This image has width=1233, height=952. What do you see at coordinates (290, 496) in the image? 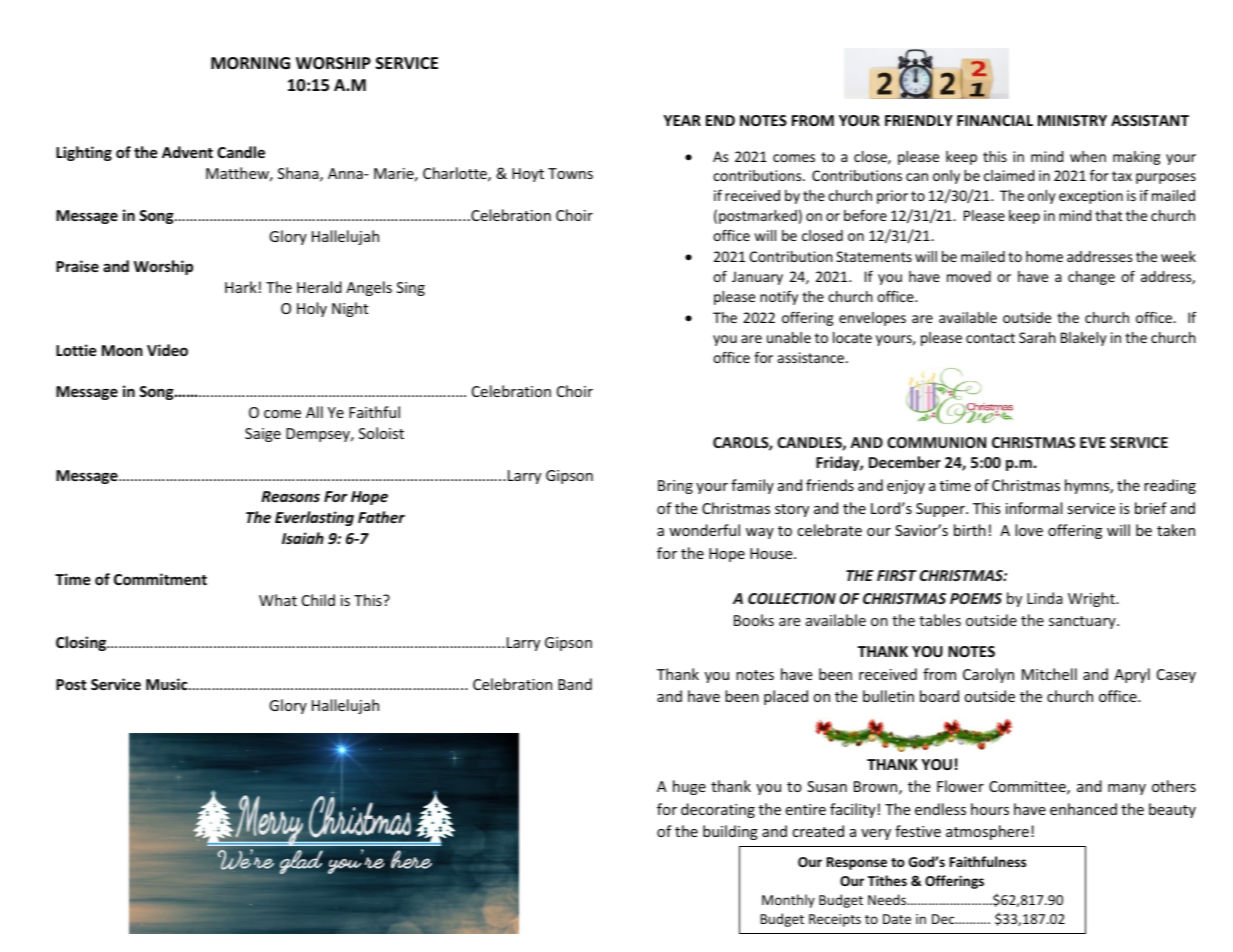
I see `Reasons` at bounding box center [290, 496].
